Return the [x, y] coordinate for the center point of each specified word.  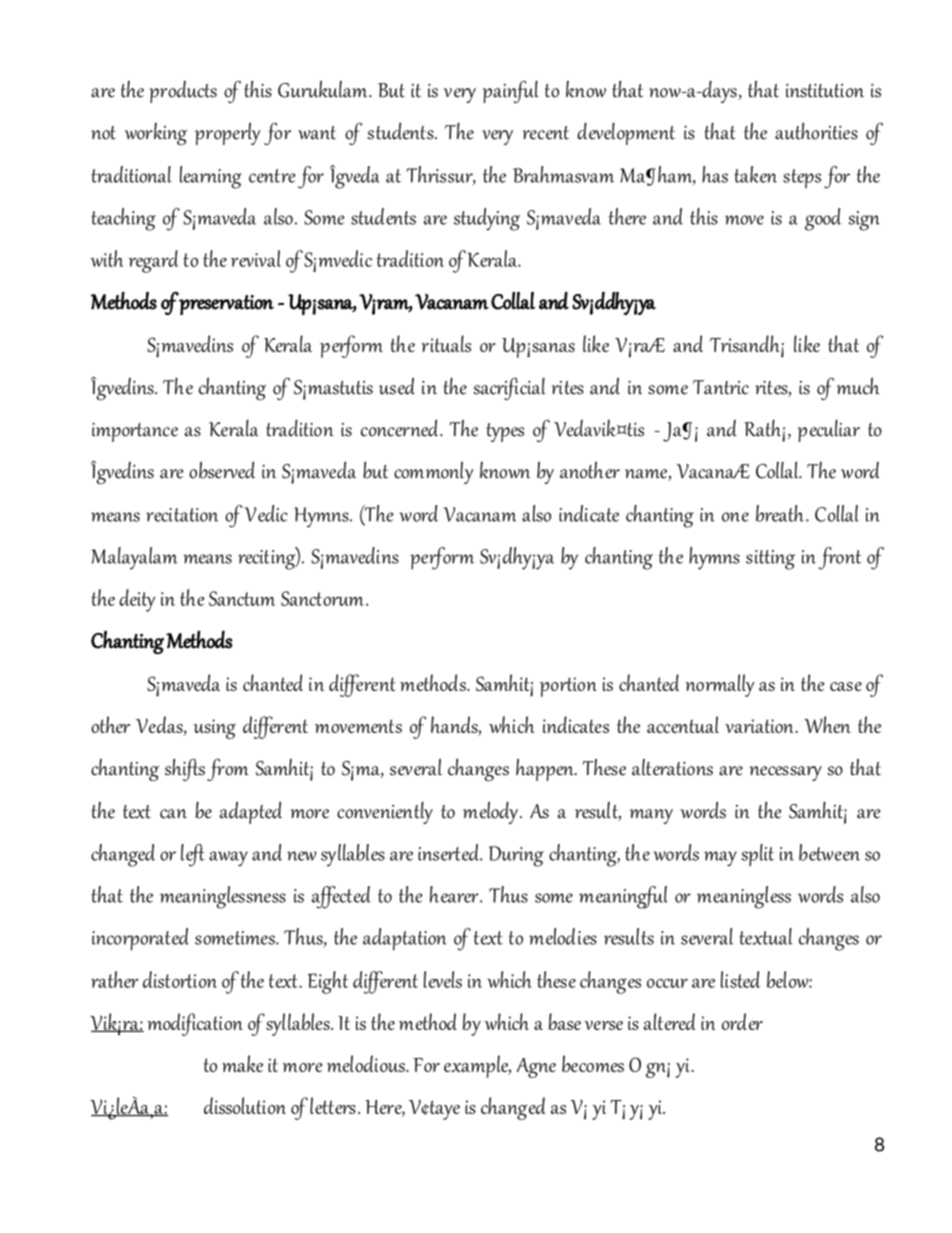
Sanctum [242, 598]
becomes [593, 1063]
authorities [816, 131]
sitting [770, 560]
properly [228, 134]
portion [568, 687]
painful [510, 91]
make [242, 1063]
